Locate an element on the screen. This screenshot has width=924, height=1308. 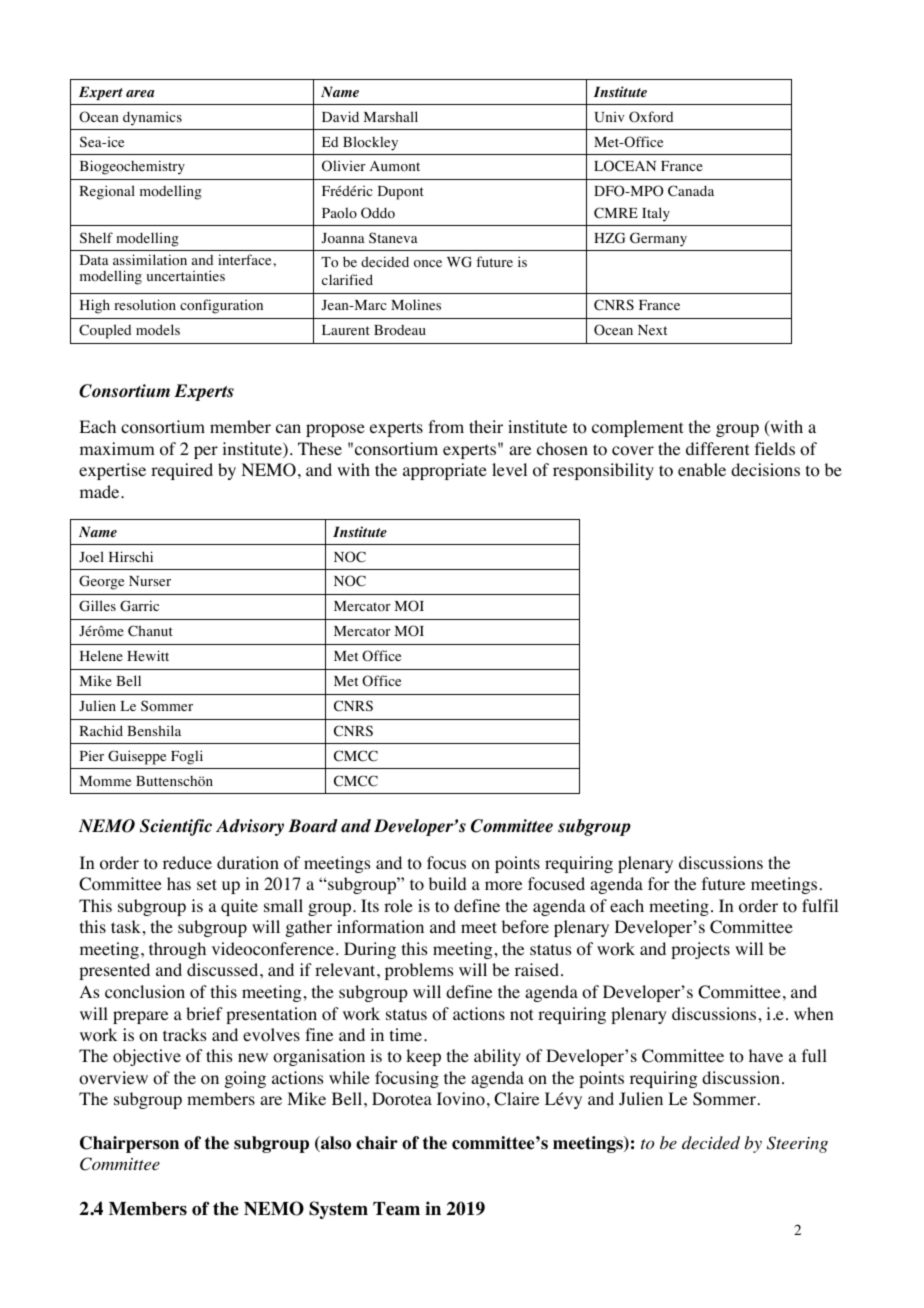
Marshall is located at coordinates (391, 116).
